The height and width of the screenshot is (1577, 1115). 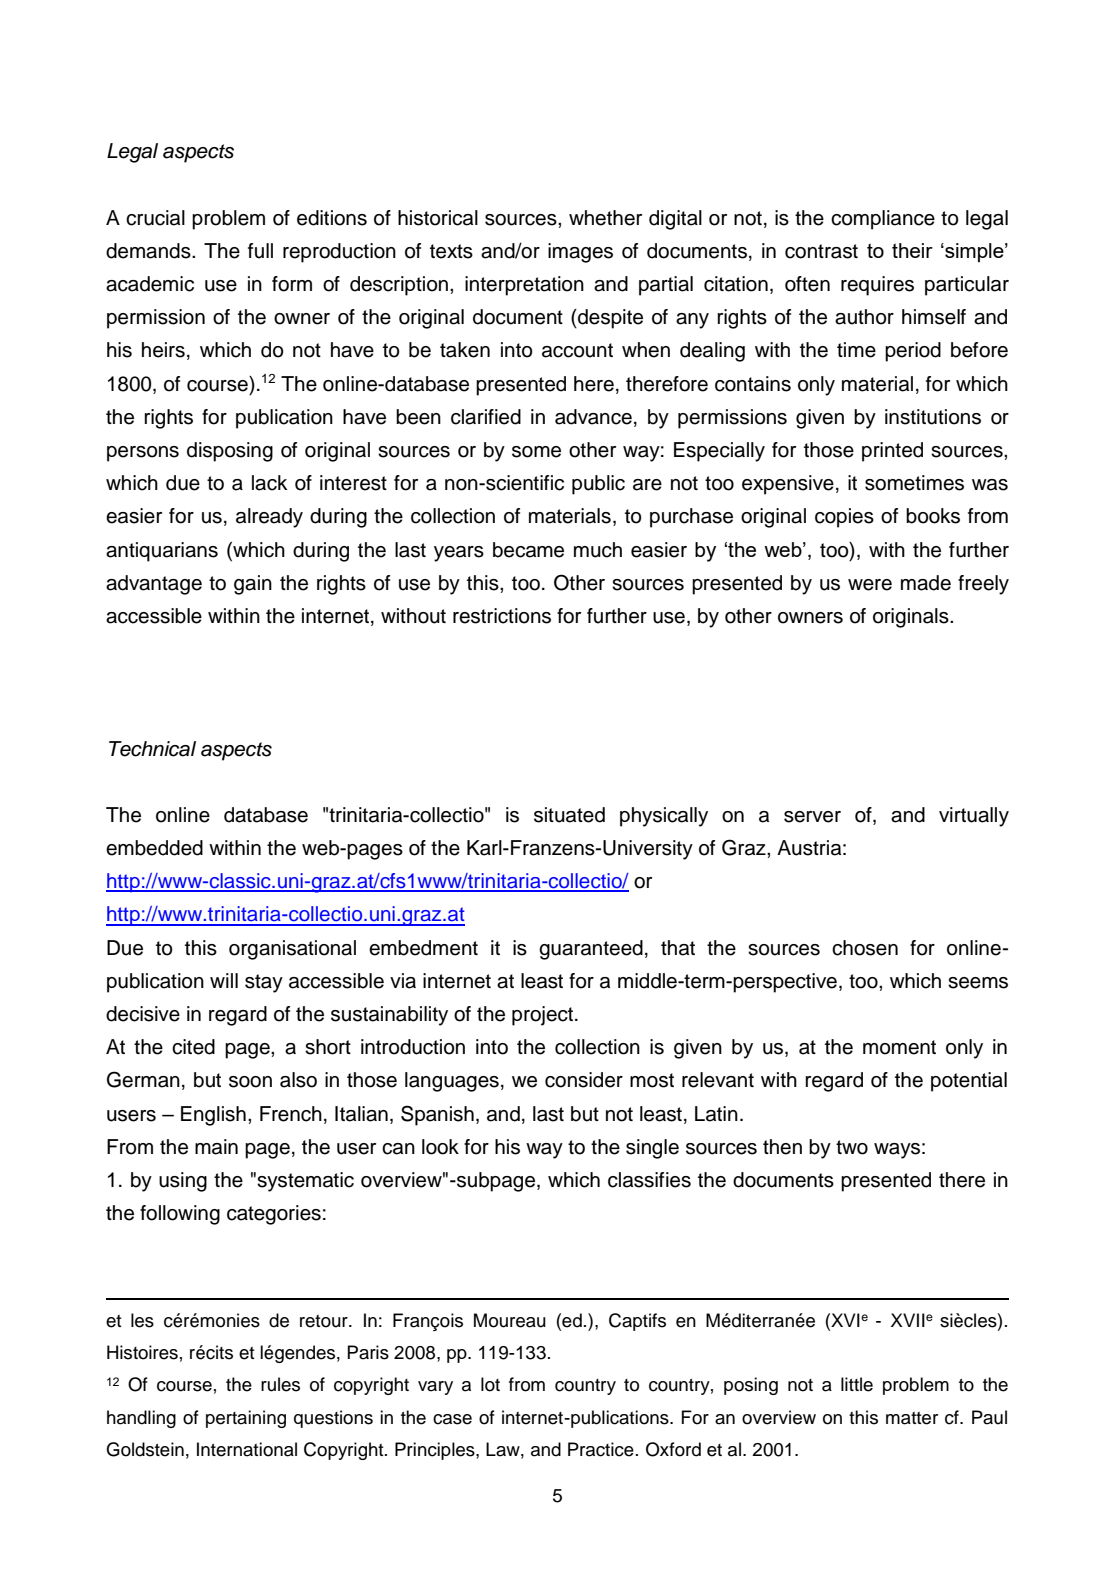 I want to click on their, so click(x=912, y=250).
